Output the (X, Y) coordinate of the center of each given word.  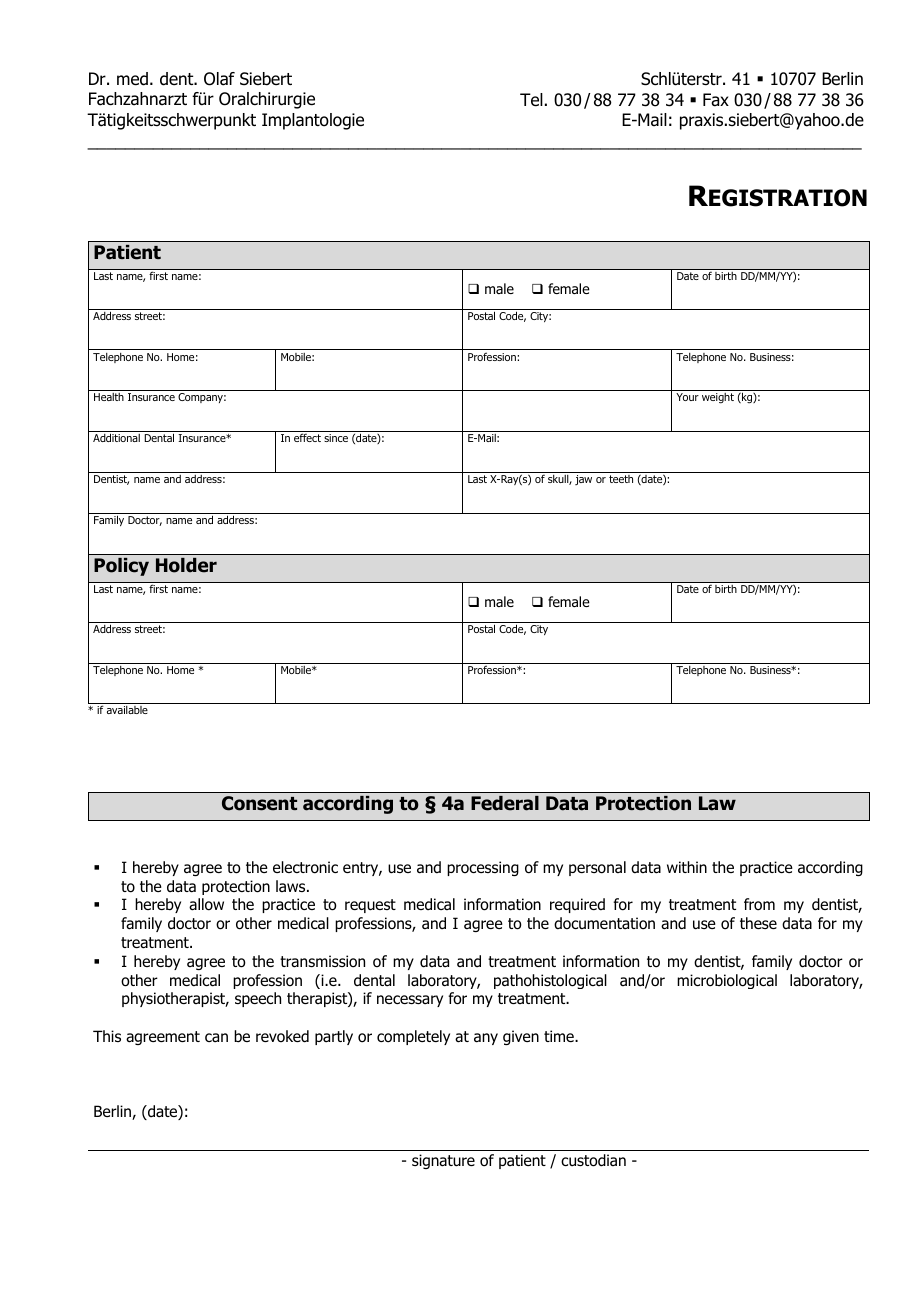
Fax (716, 100)
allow (206, 904)
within (687, 867)
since (336, 438)
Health (109, 397)
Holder (186, 565)
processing (483, 868)
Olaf (219, 79)
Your (687, 397)
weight (718, 398)
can (216, 1038)
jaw (583, 480)
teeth (621, 479)
